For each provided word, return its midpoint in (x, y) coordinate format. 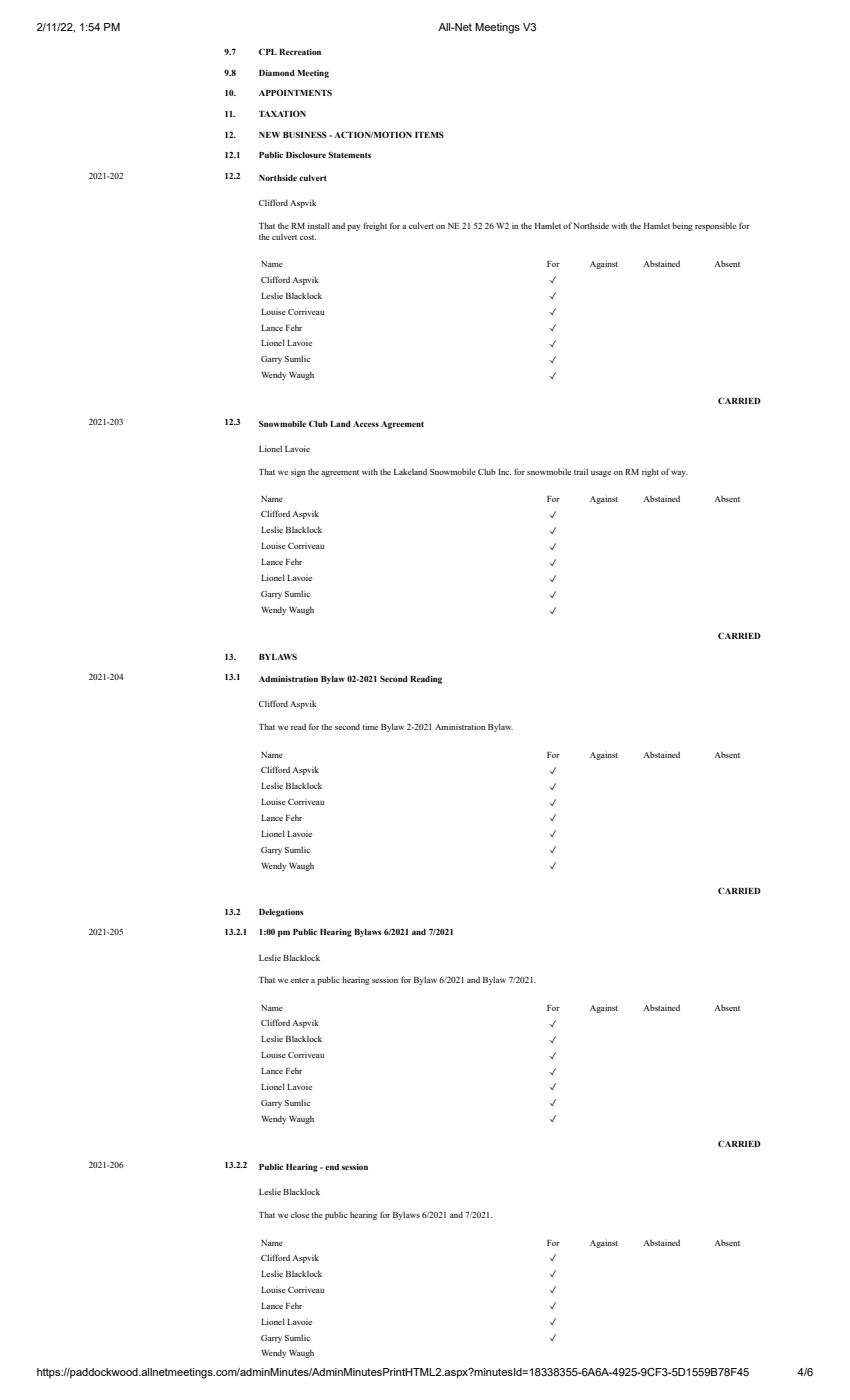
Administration (288, 679)
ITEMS (429, 134)
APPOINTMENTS (295, 92)
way (679, 474)
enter (300, 980)
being (682, 226)
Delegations (281, 913)
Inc (504, 472)
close (300, 1215)
